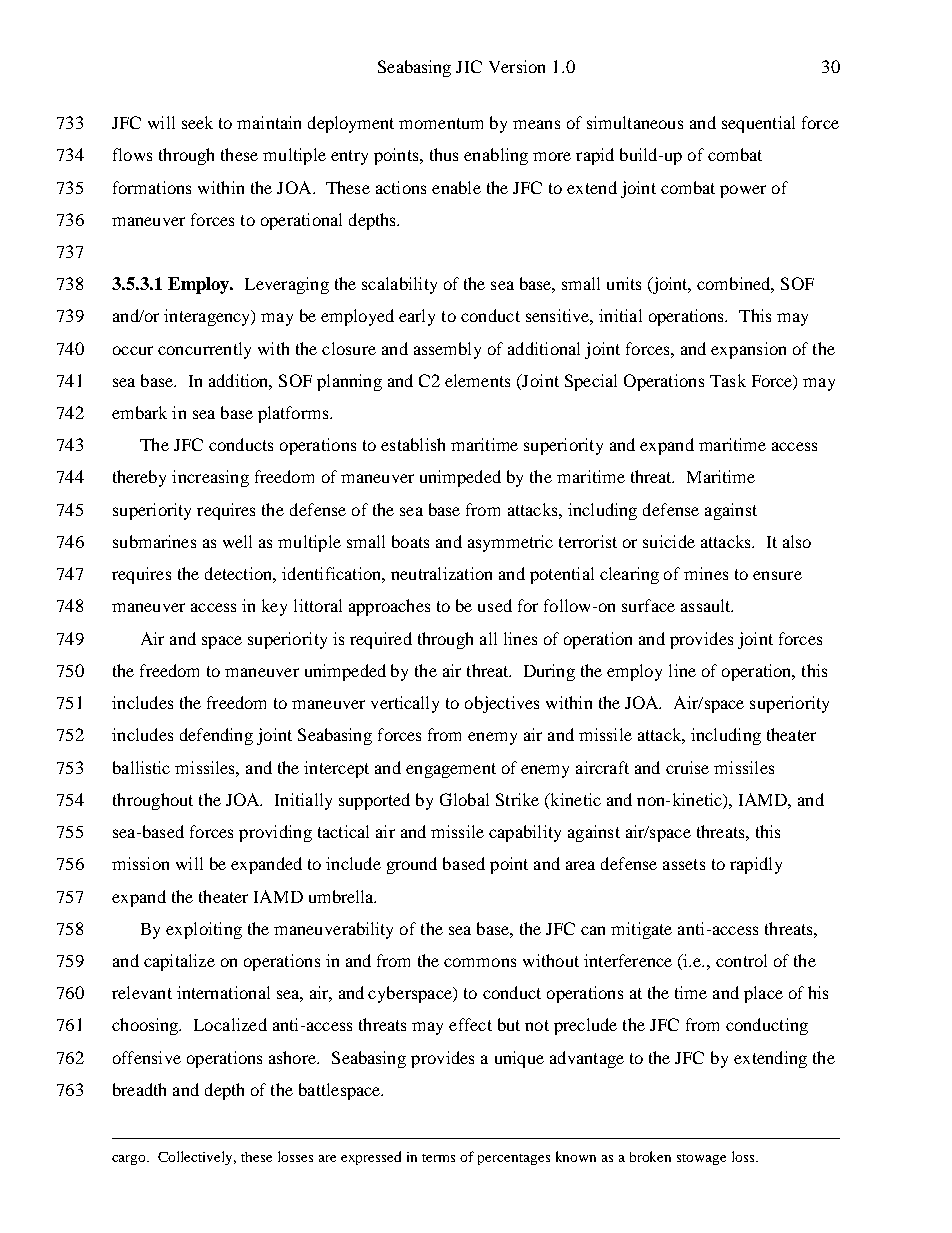  Describe the element at coordinates (701, 1159) in the screenshot. I see `stowage` at that location.
